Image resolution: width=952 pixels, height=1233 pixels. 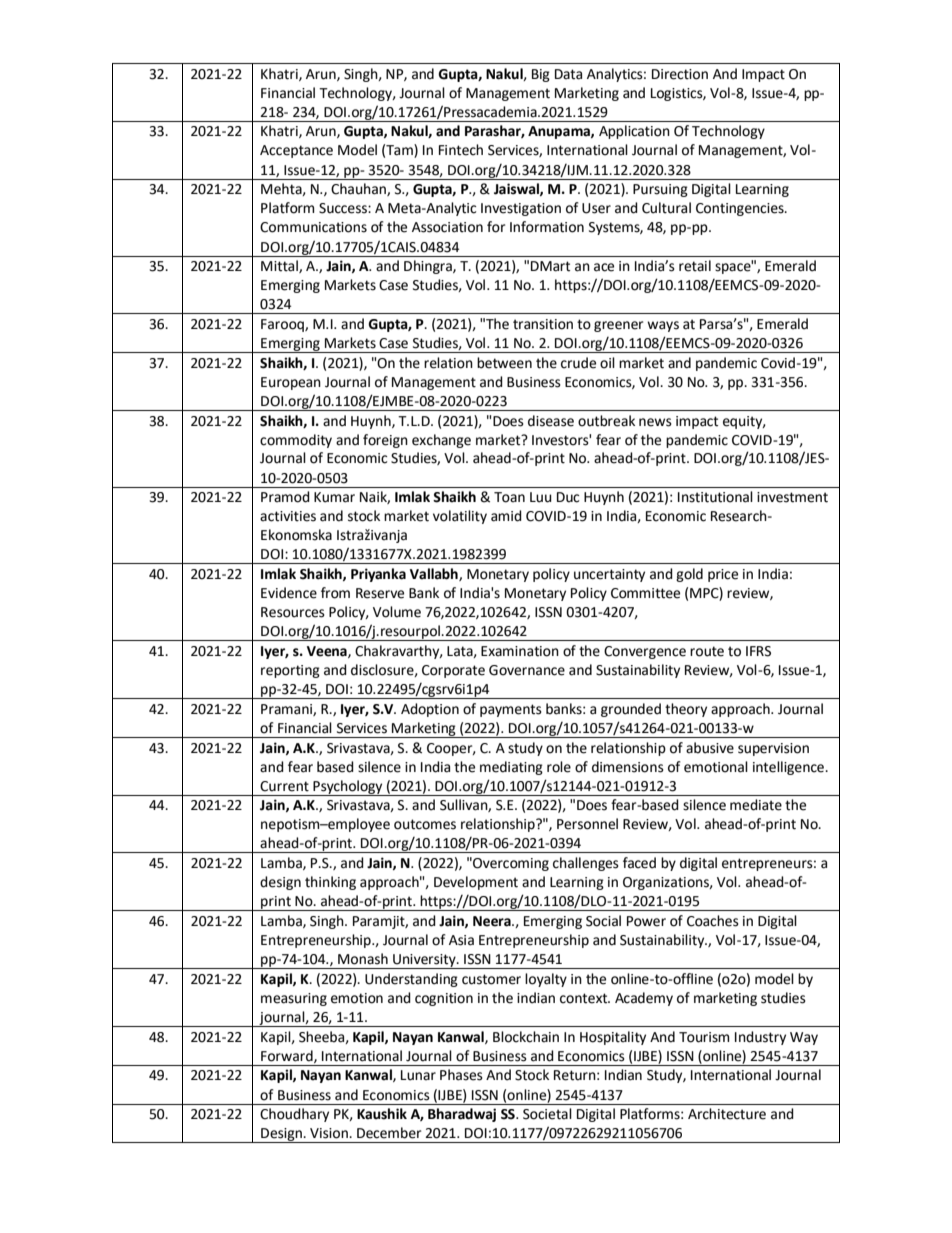 I want to click on Choudhary, so click(x=294, y=1115).
